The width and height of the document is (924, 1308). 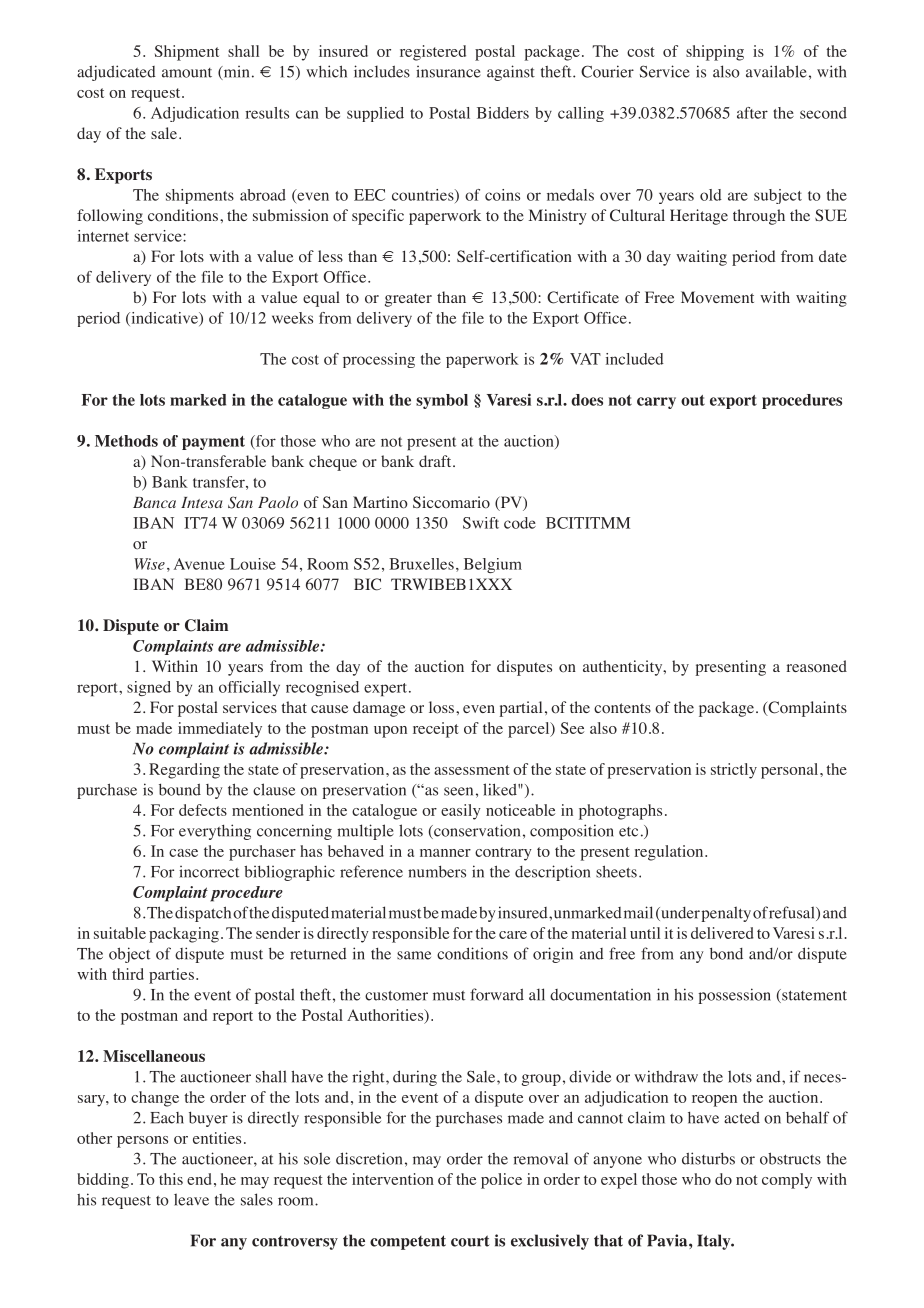 What do you see at coordinates (149, 688) in the document?
I see `signed` at bounding box center [149, 688].
